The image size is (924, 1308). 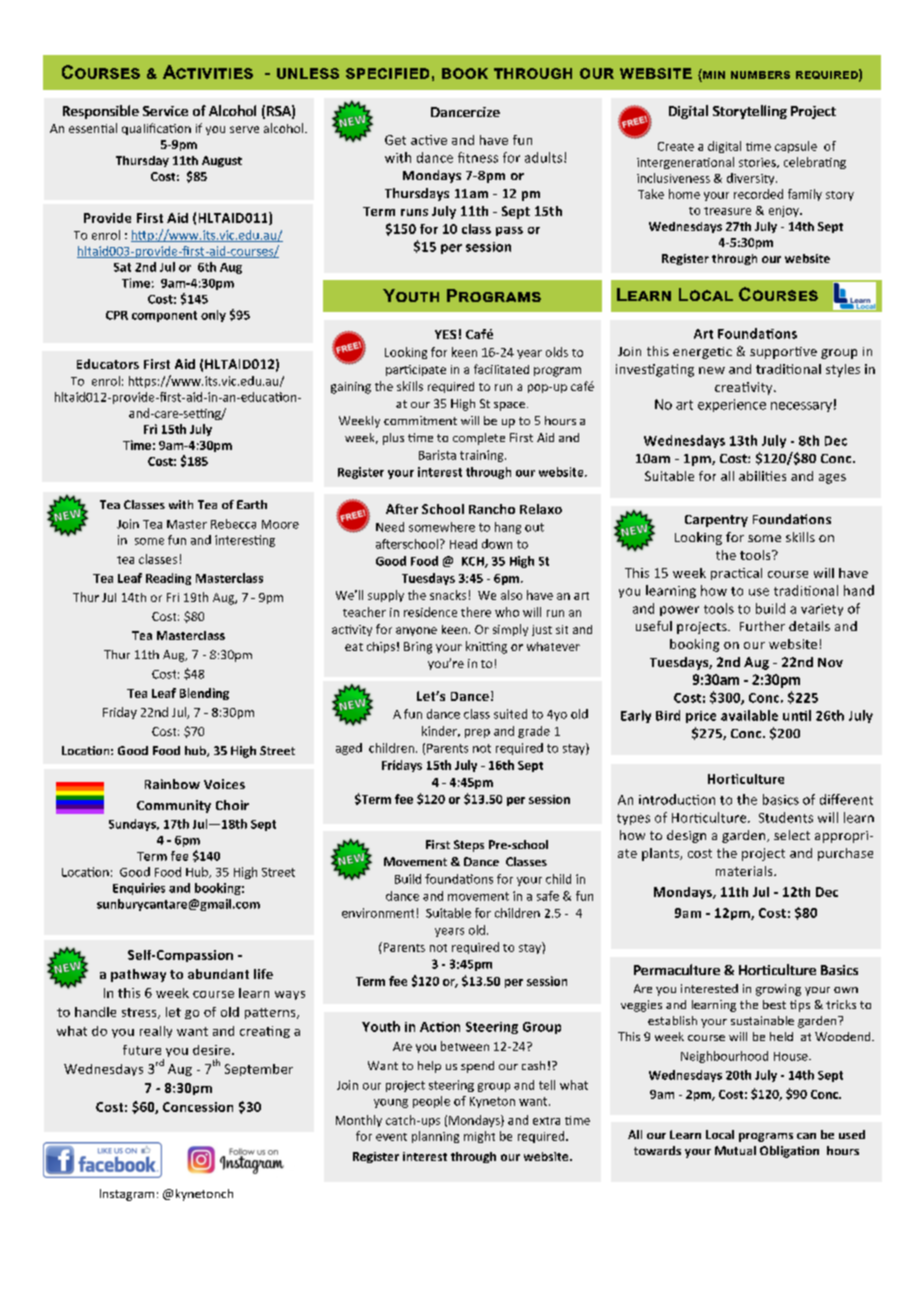 I want to click on numbers, so click(x=760, y=75).
